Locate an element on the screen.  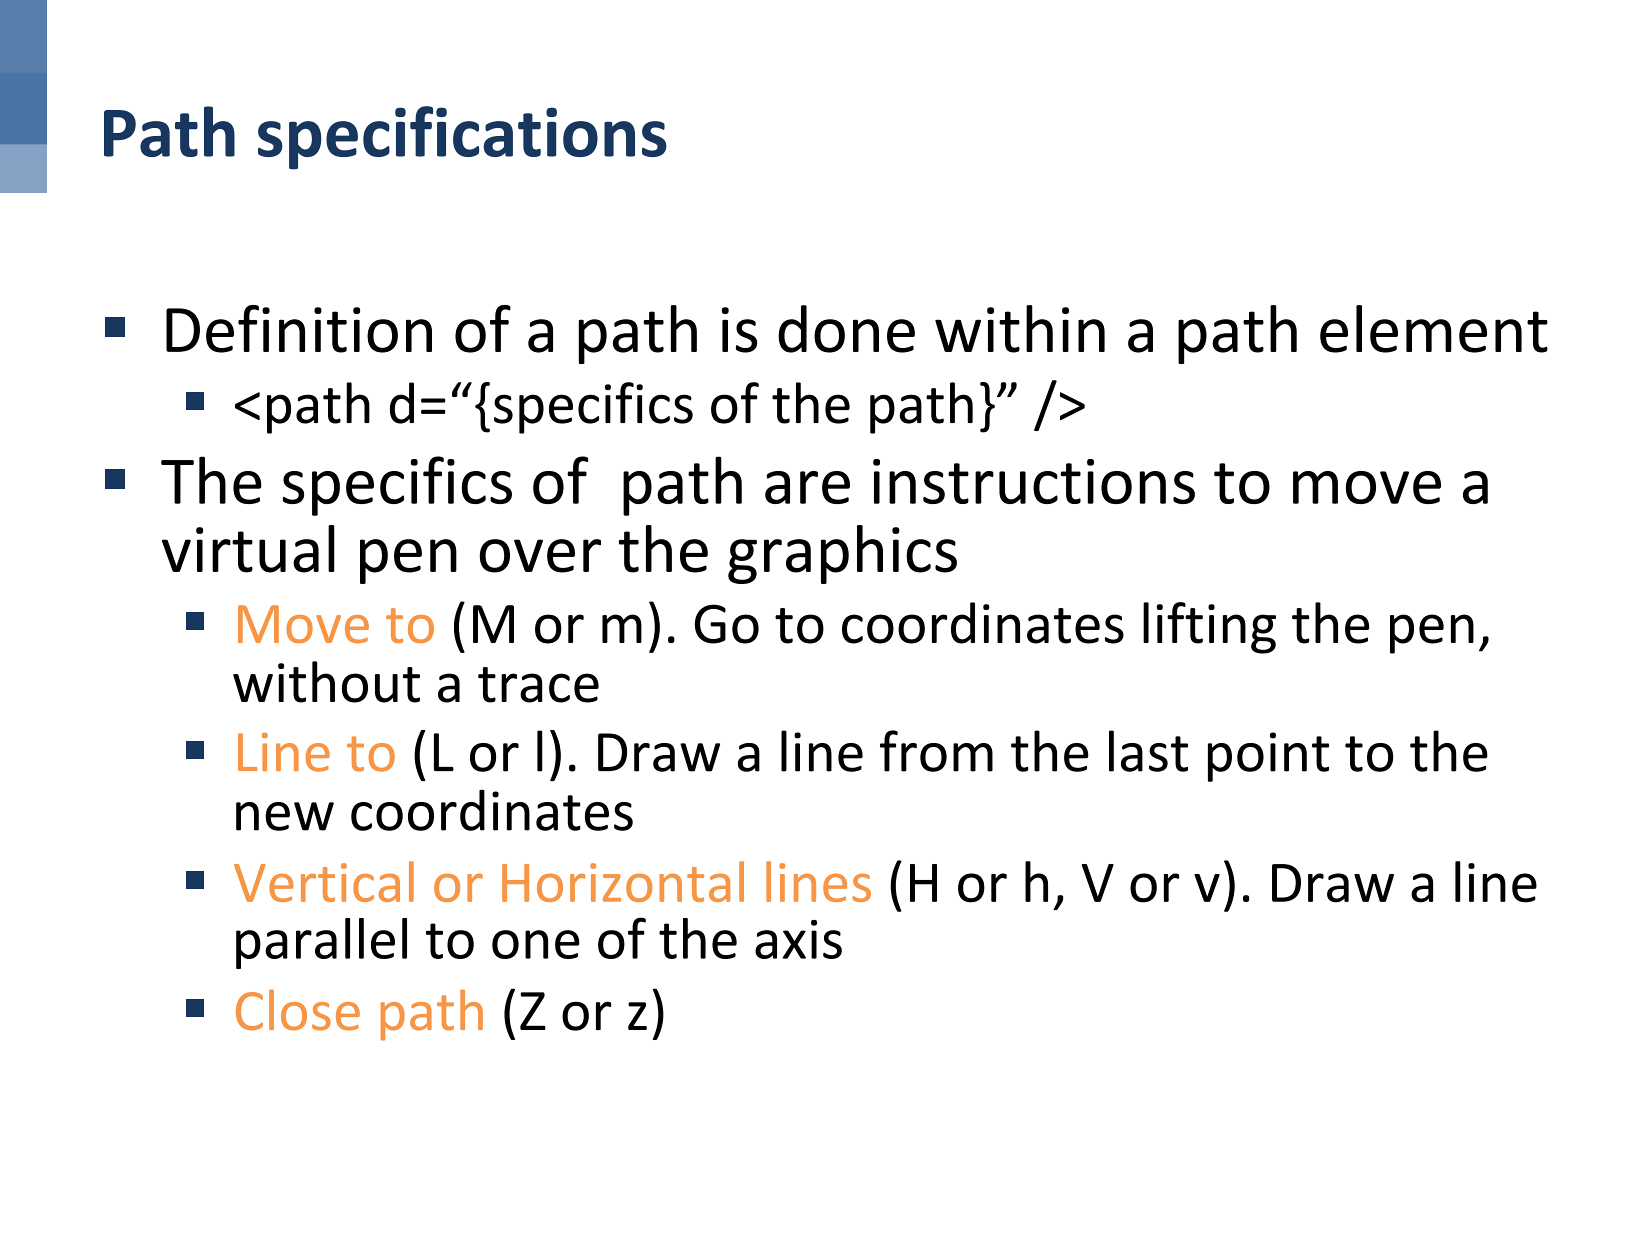
from is located at coordinates (936, 751).
